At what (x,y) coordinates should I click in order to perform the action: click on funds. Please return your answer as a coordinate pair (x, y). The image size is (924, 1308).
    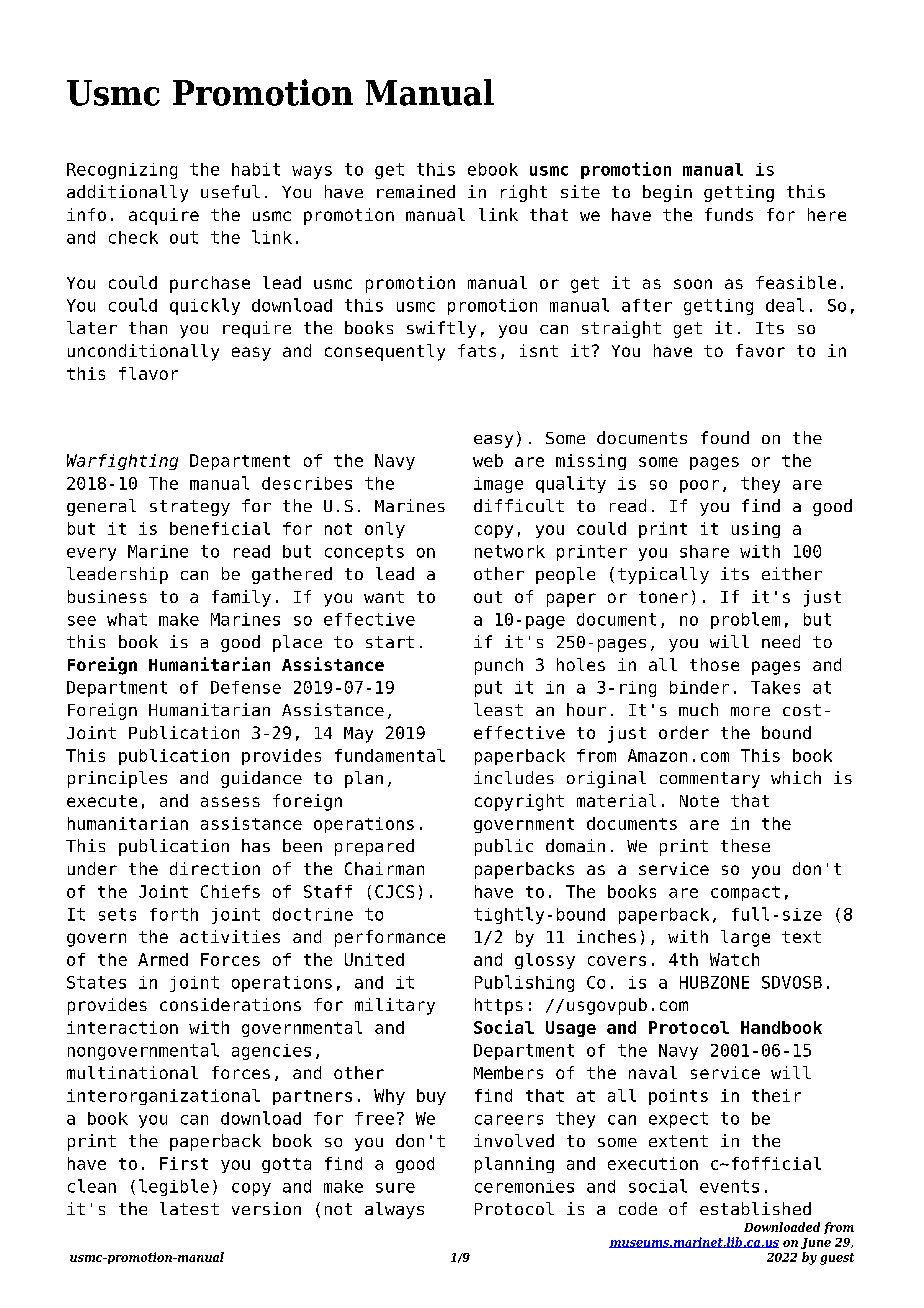
    Looking at the image, I should click on (729, 214).
